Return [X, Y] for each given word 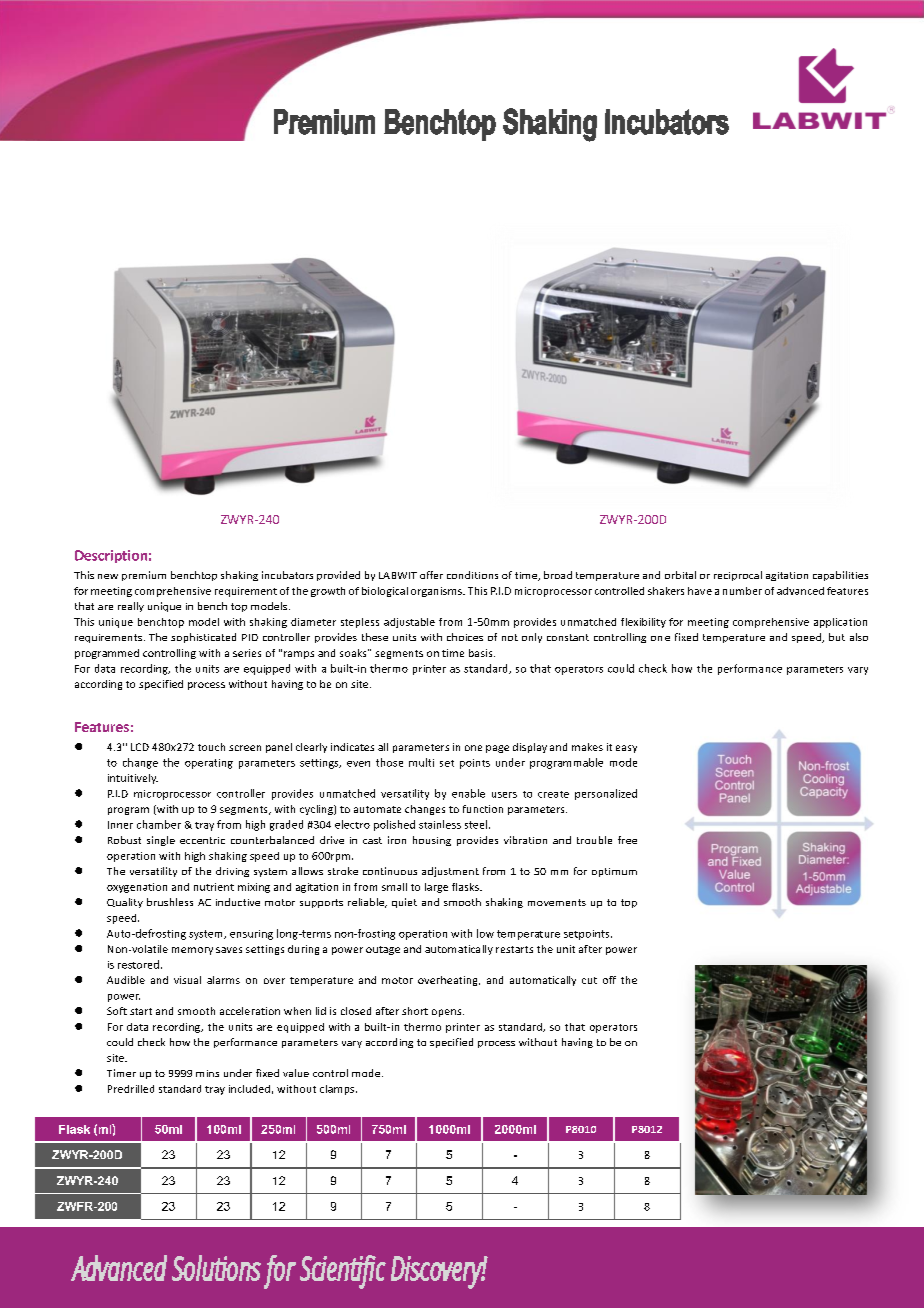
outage [383, 950]
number [742, 591]
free [627, 840]
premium [144, 576]
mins [207, 1073]
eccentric [202, 840]
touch [211, 747]
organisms [437, 592]
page [497, 749]
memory [192, 951]
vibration [525, 840]
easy [626, 749]
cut [589, 980]
